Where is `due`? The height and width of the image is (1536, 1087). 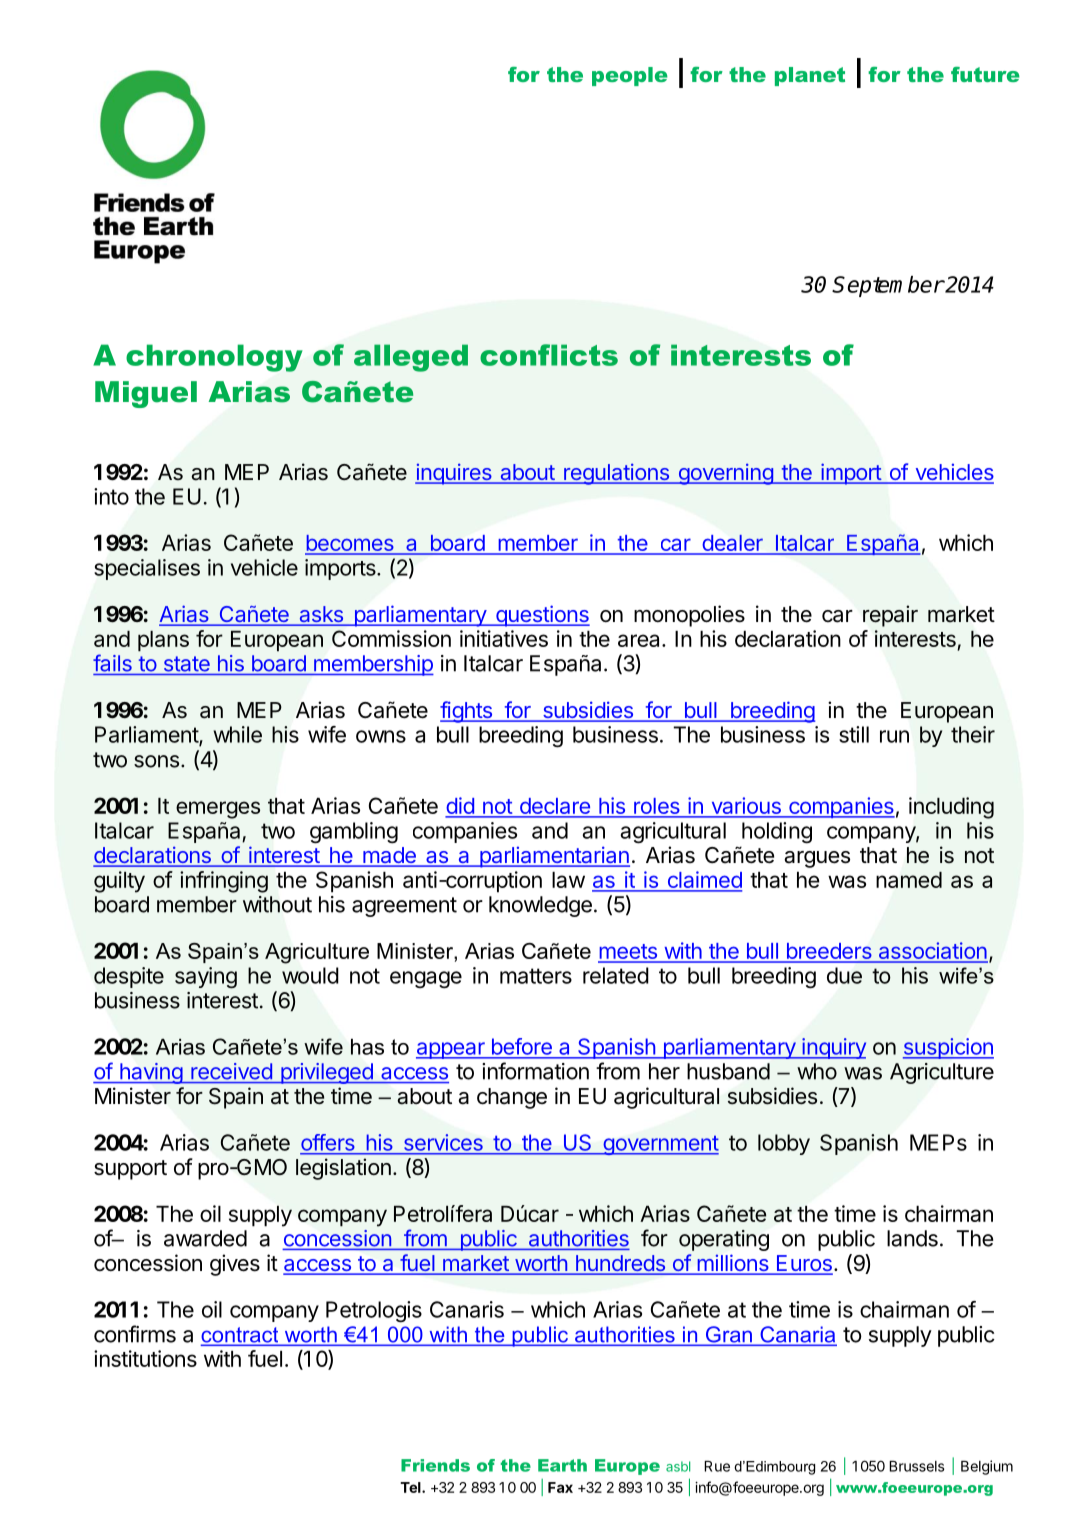 due is located at coordinates (844, 975).
